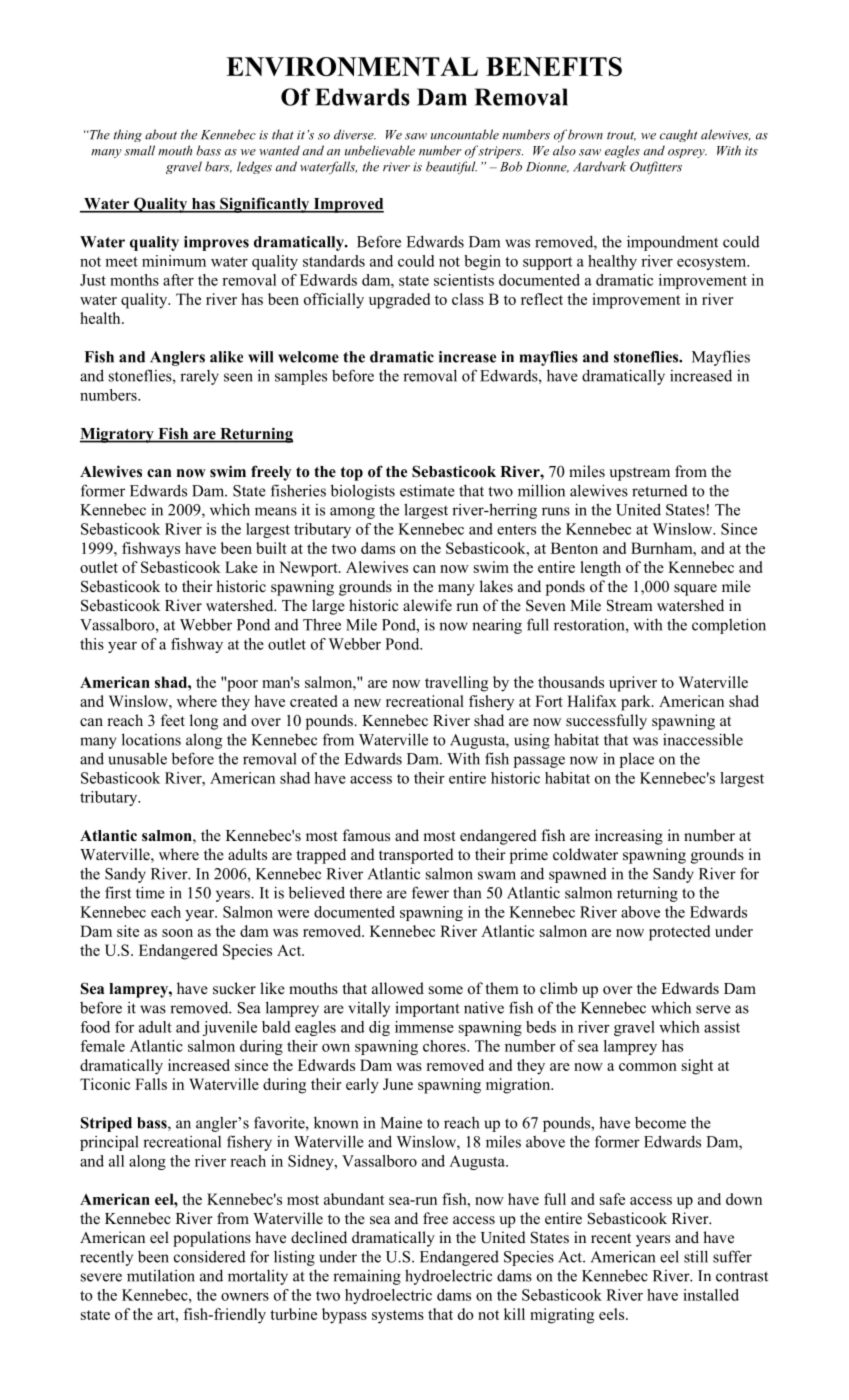 Image resolution: width=849 pixels, height=1400 pixels. What do you see at coordinates (660, 491) in the image?
I see `returned` at bounding box center [660, 491].
